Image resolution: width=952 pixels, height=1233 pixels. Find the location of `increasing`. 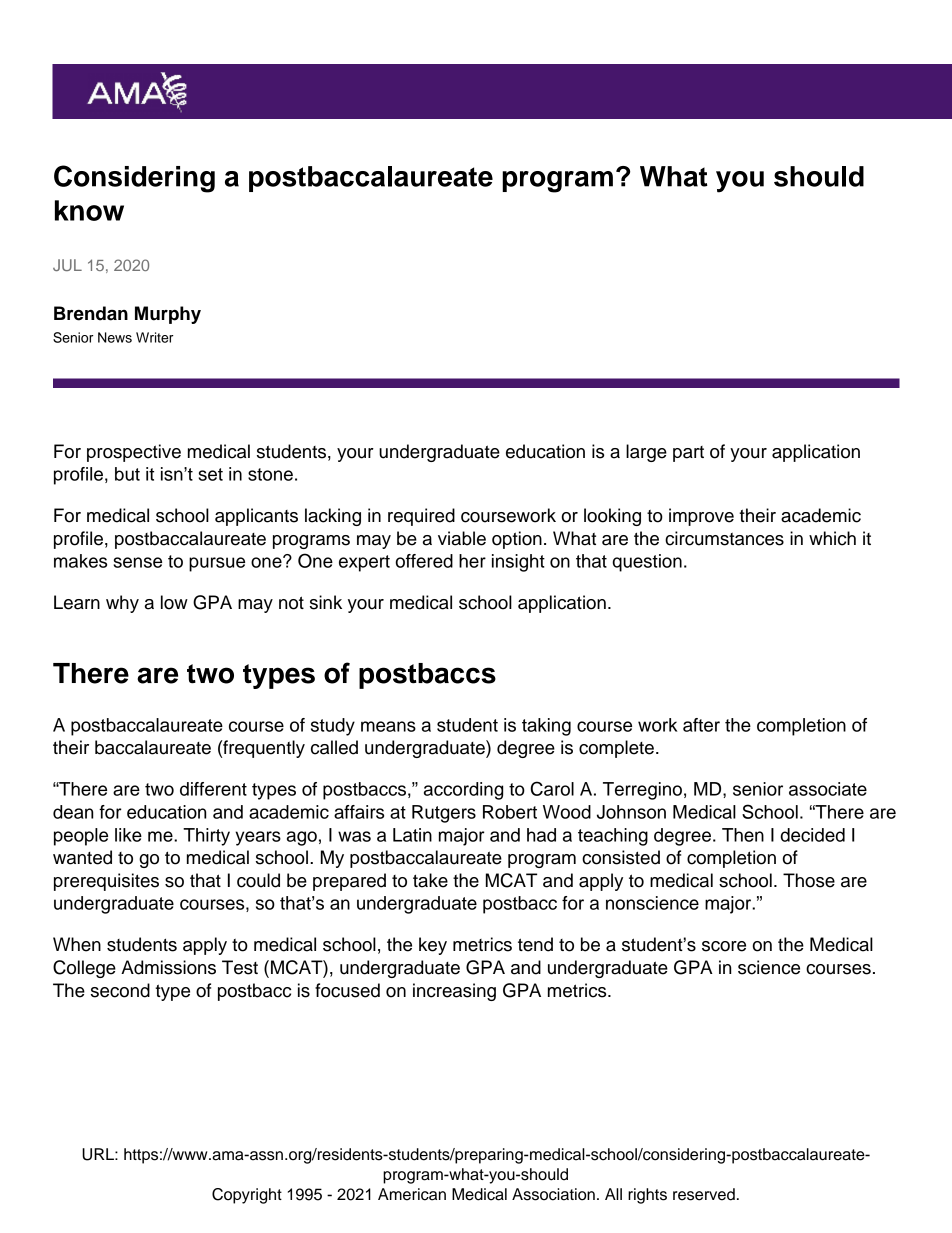

increasing is located at coordinates (454, 992).
